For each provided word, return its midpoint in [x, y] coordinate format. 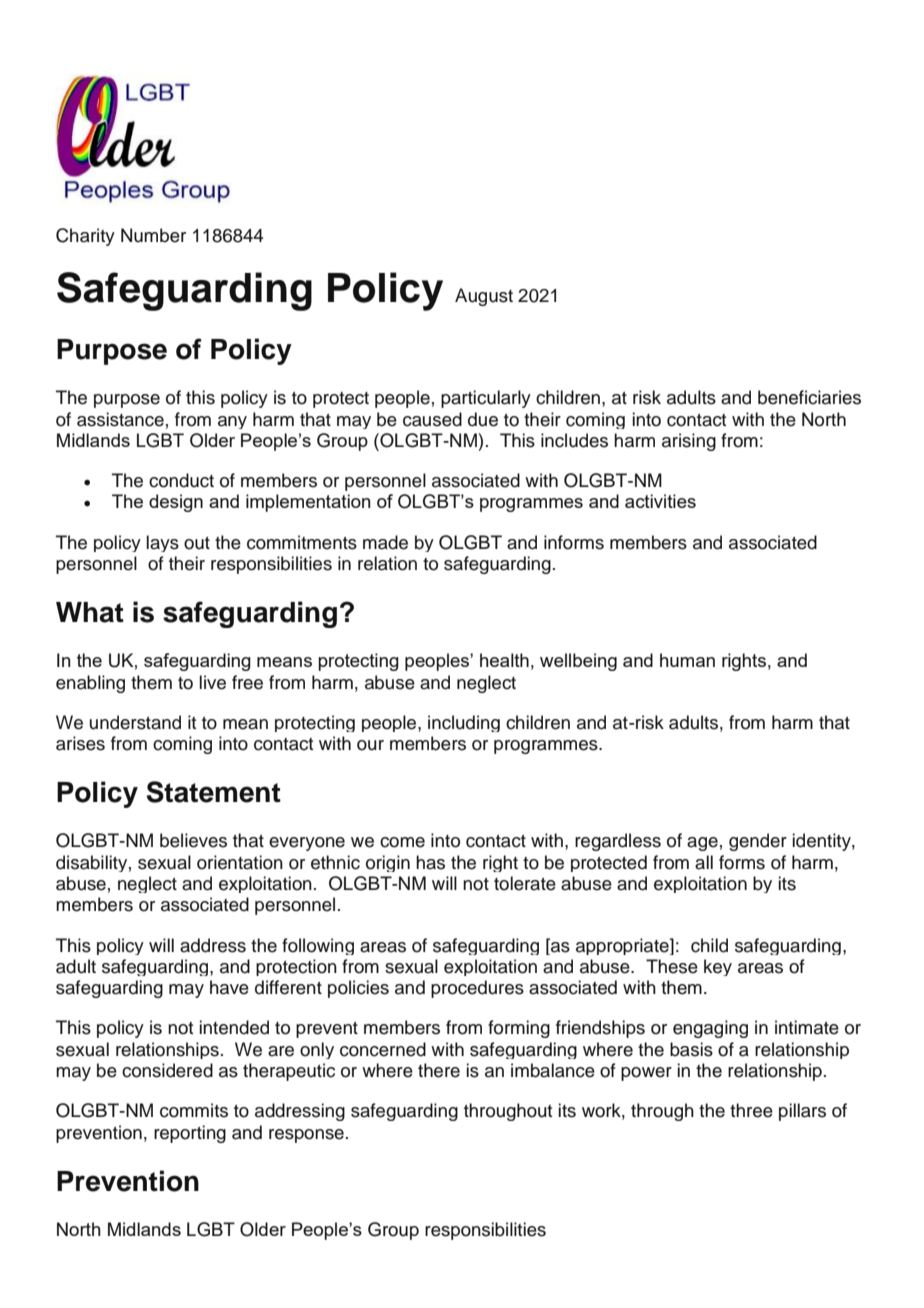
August [484, 297]
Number [153, 235]
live [212, 682]
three [751, 1110]
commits [194, 1110]
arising [689, 442]
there [439, 1070]
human [687, 660]
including [464, 723]
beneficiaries [809, 397]
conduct [181, 480]
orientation [240, 862]
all [704, 862]
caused [432, 419]
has [430, 862]
